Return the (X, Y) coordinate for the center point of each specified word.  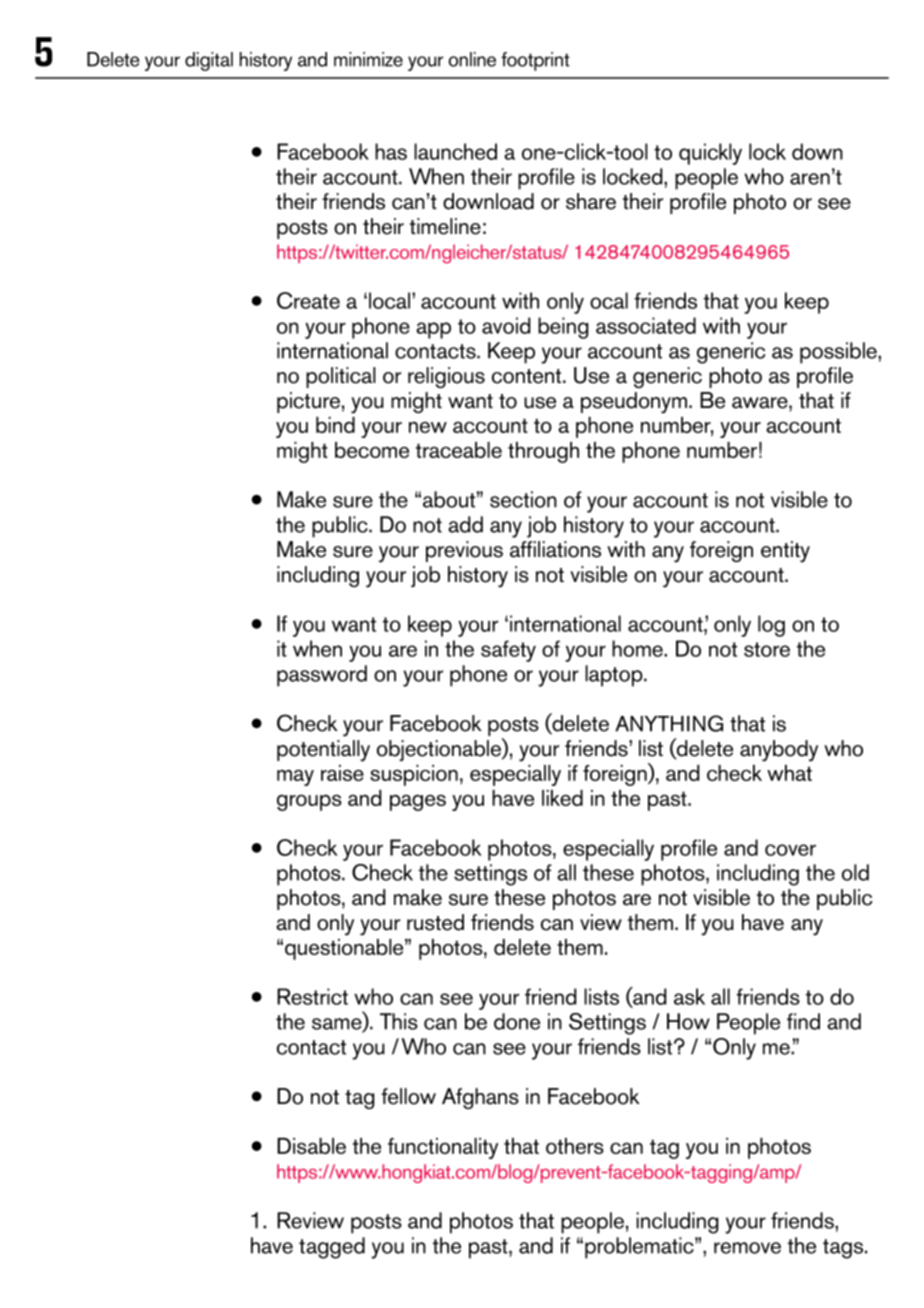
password (322, 676)
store (767, 649)
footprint (535, 61)
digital (209, 61)
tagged (332, 1248)
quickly (710, 154)
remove (747, 1248)
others (575, 1146)
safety (508, 651)
